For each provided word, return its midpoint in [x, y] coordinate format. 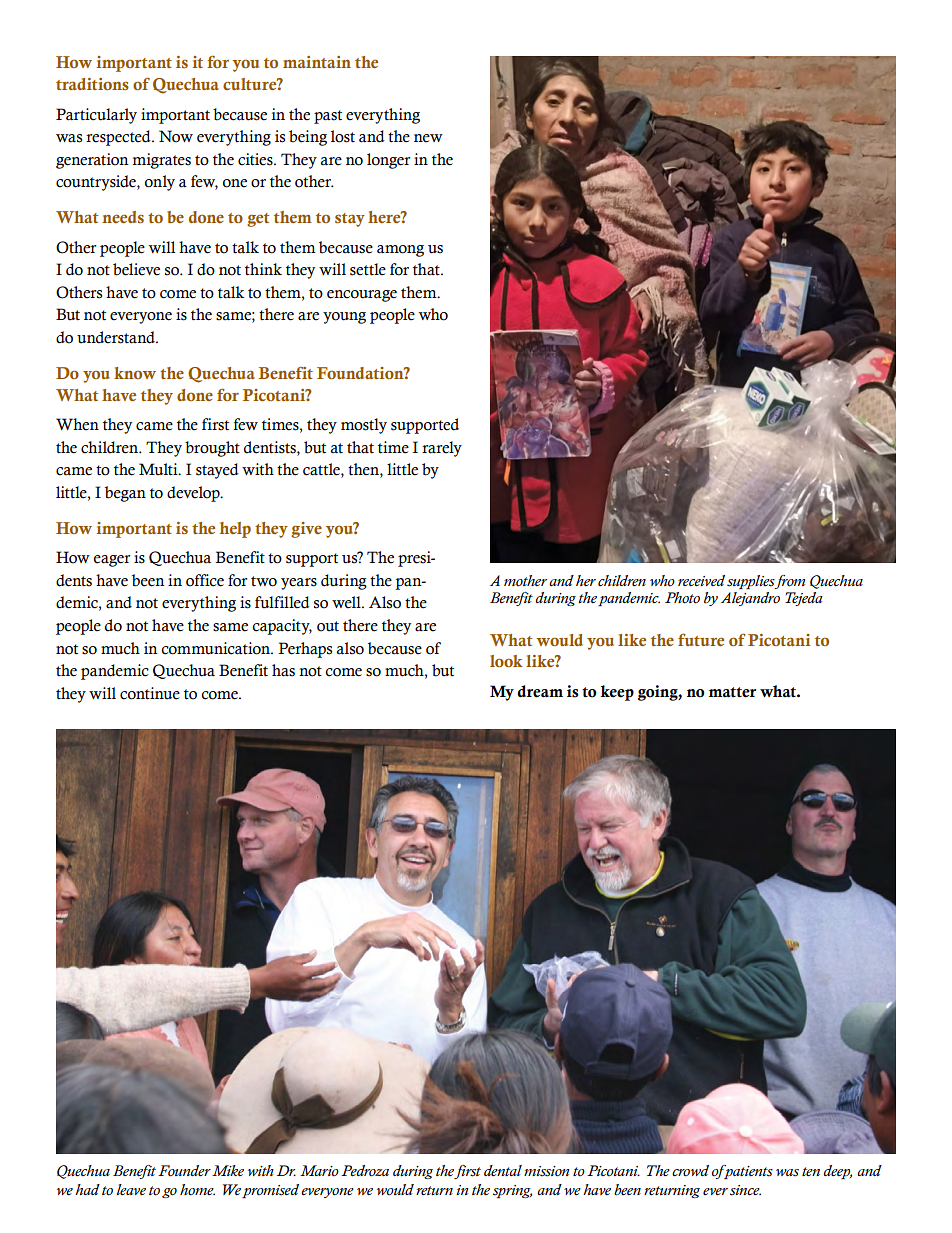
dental [503, 1170]
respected [119, 138]
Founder [184, 1171]
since [745, 1190]
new [428, 138]
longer [389, 161]
